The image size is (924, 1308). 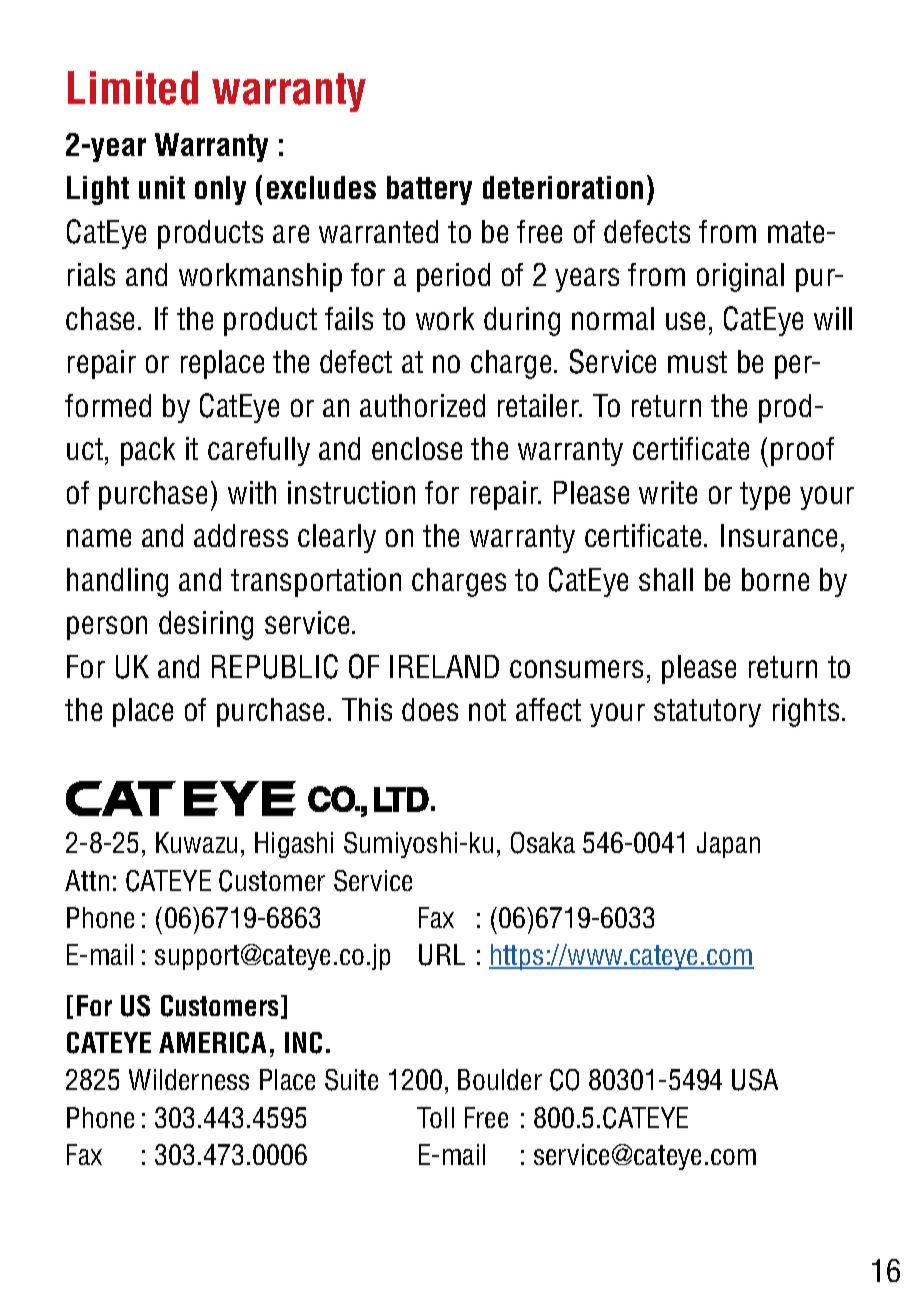 I want to click on Limited, so click(x=133, y=88).
